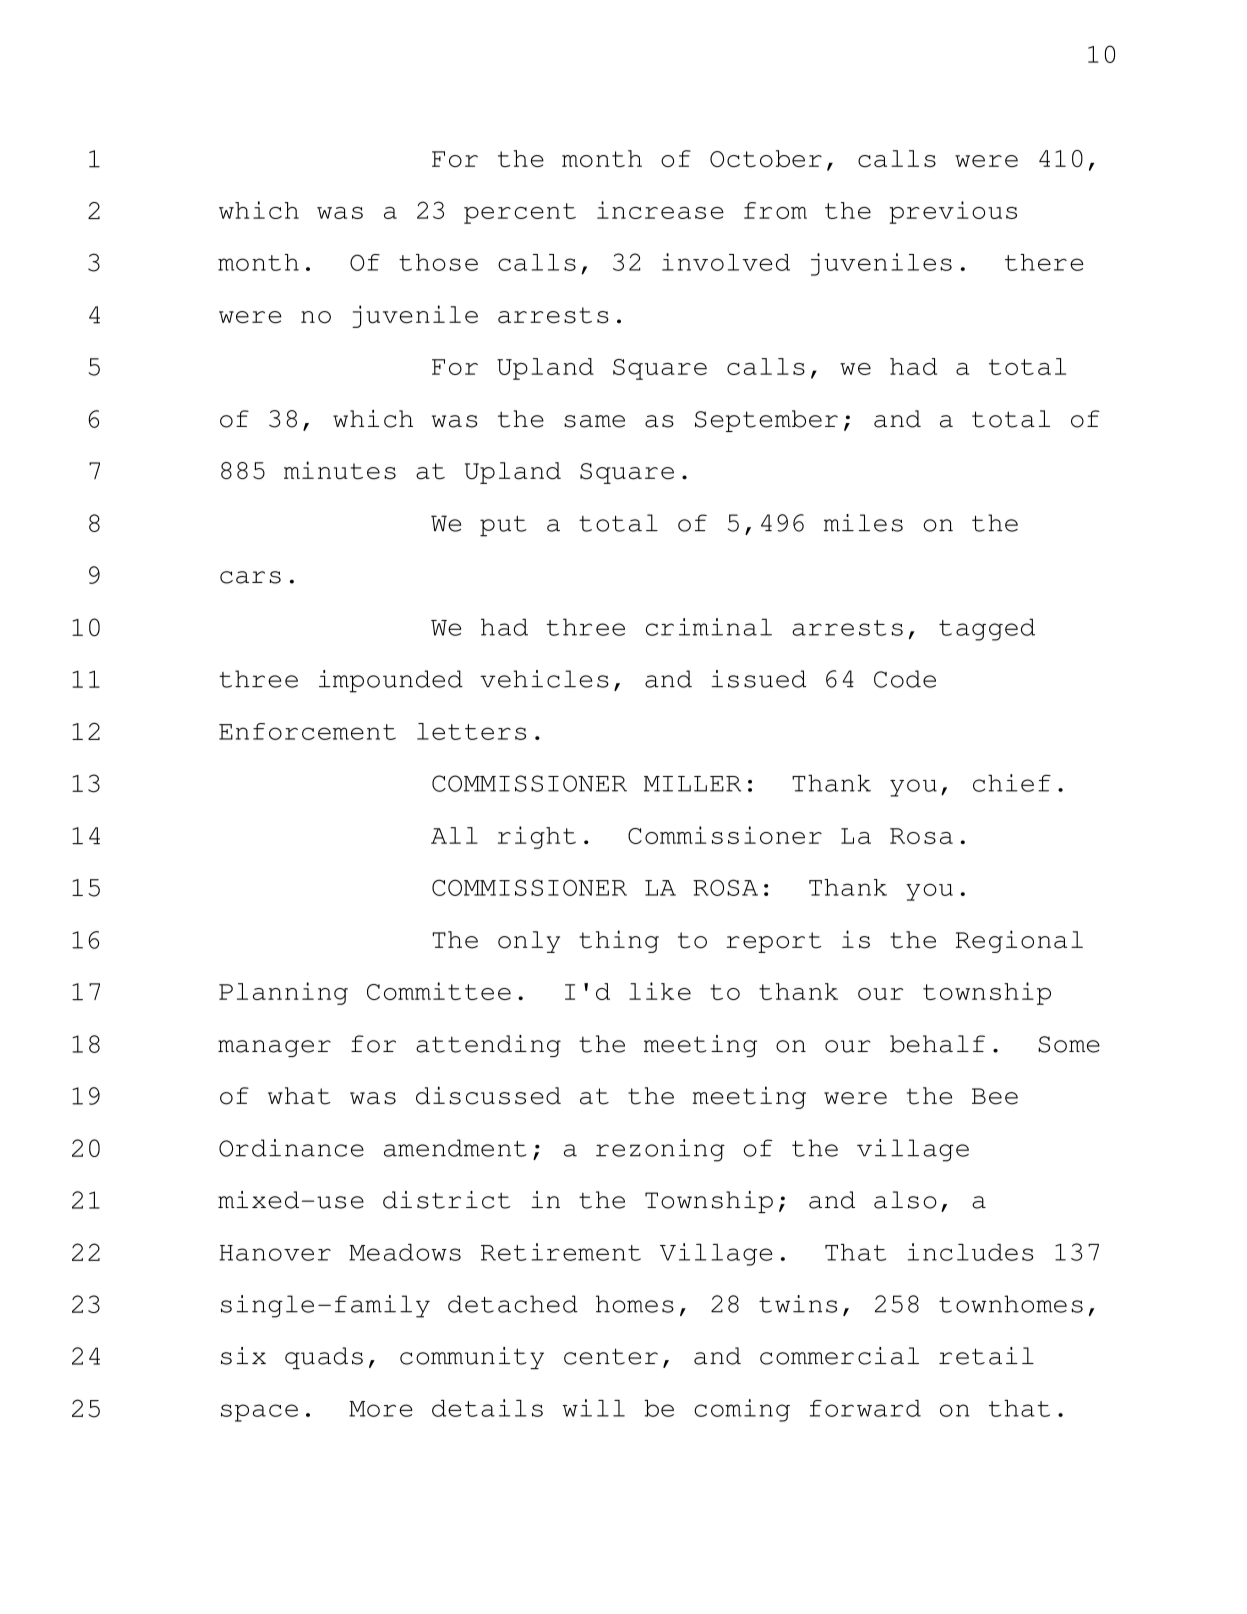 The image size is (1247, 1614). I want to click on increase, so click(660, 210).
